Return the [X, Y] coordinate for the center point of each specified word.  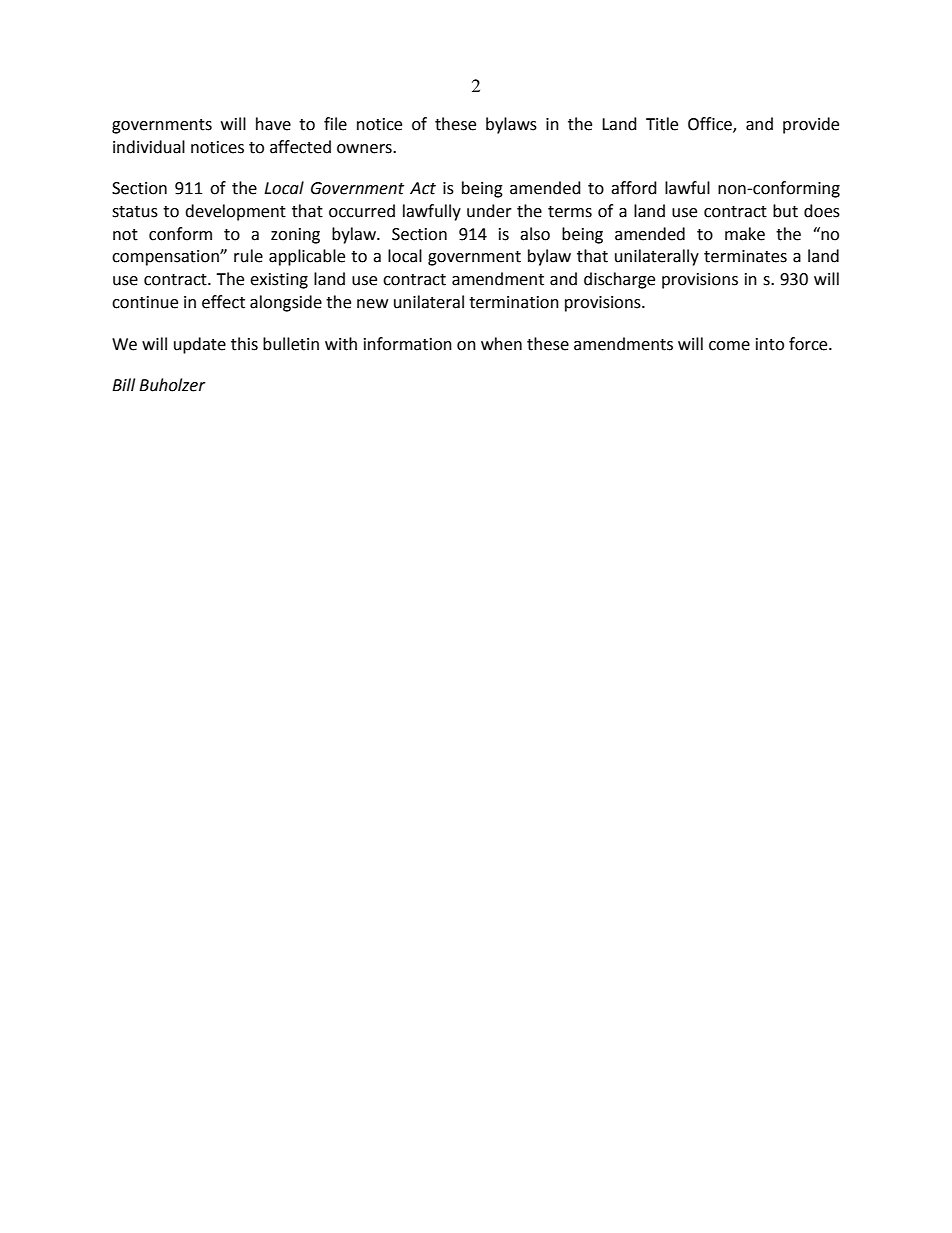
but [785, 211]
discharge [619, 280]
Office [711, 124]
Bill [123, 384]
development [235, 212]
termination [514, 302]
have [273, 124]
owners [365, 149]
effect [223, 302]
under [489, 211]
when [501, 344]
